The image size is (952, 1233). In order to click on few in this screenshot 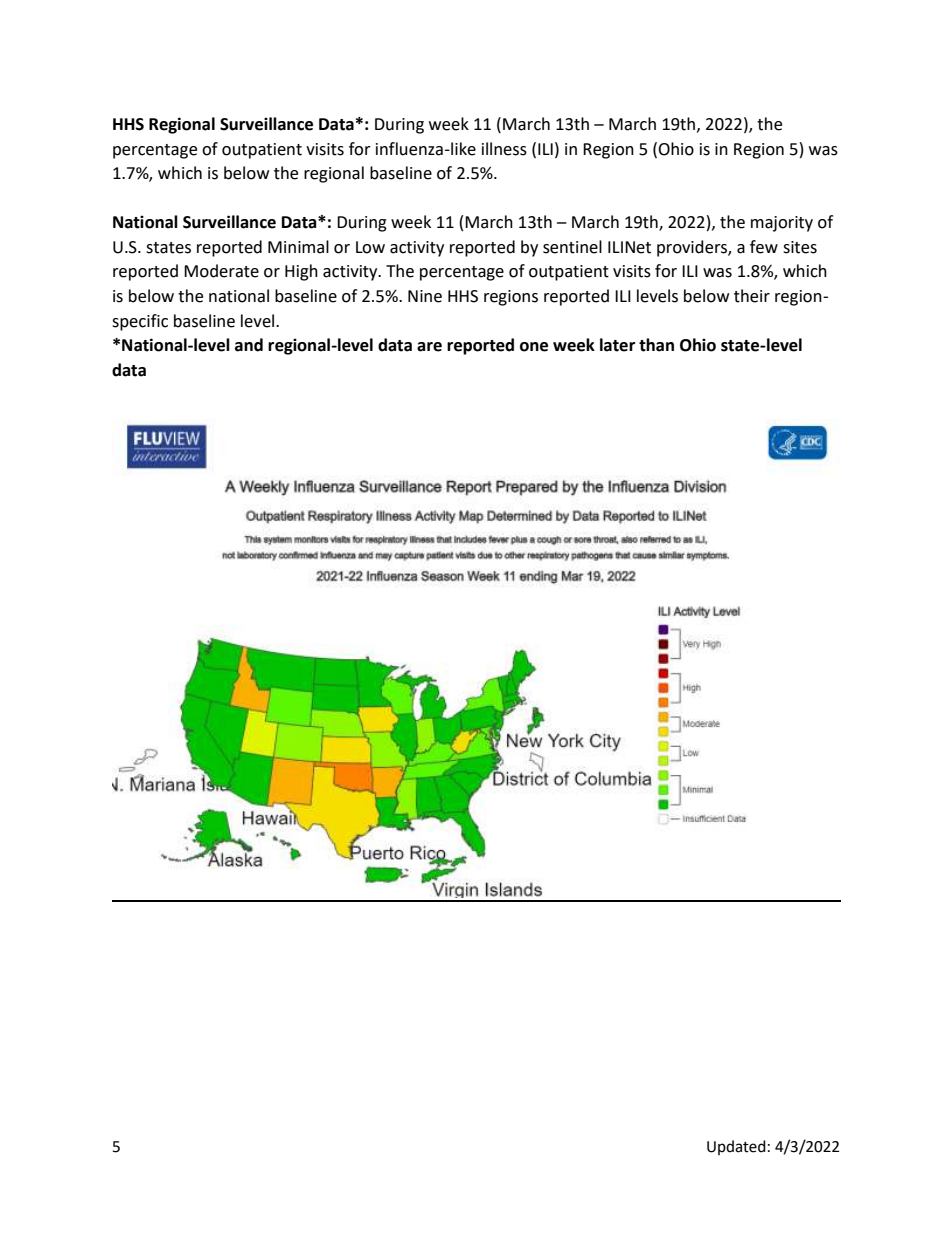, I will do `click(764, 247)`.
